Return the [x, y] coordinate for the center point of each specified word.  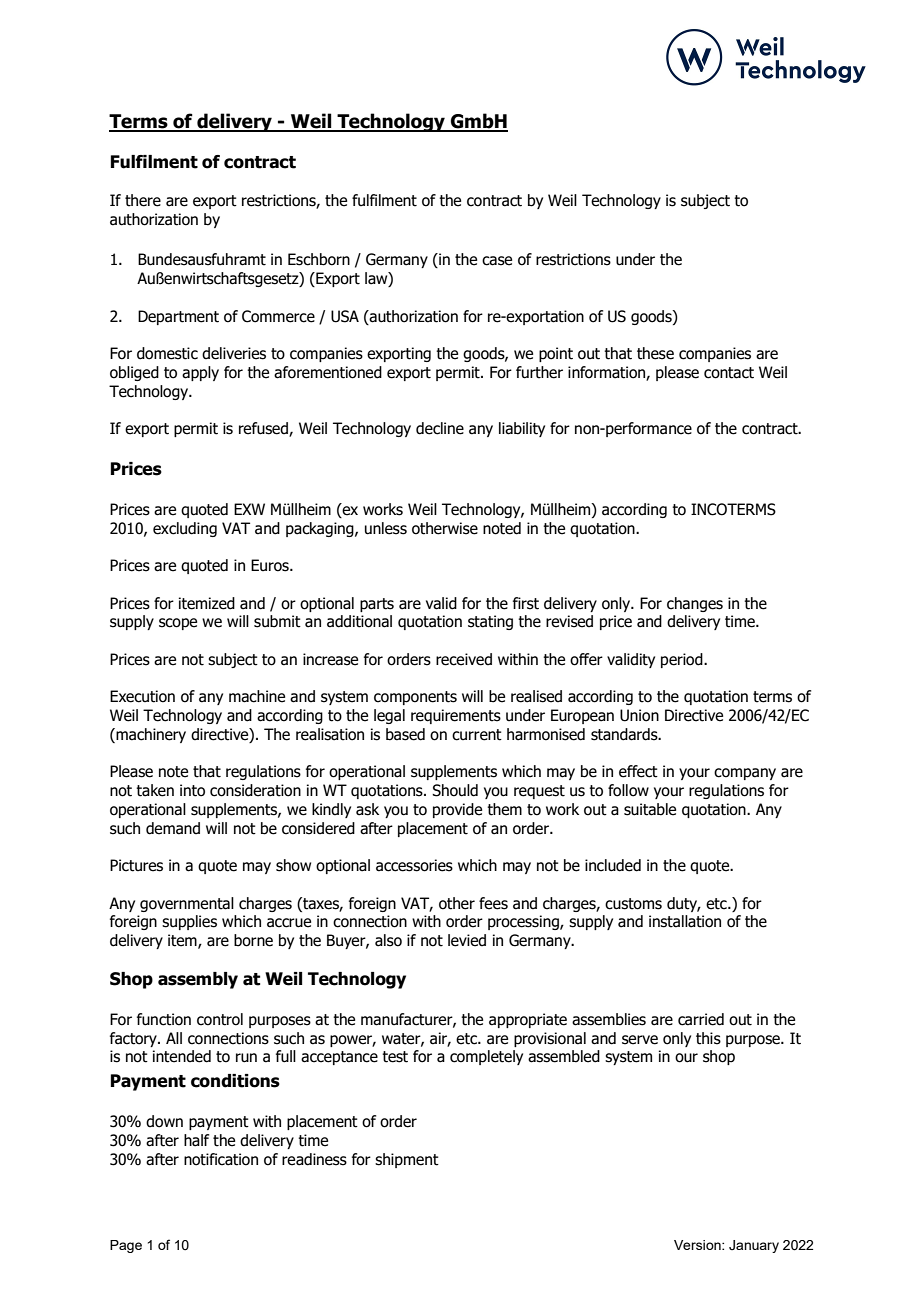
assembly [198, 980]
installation [685, 921]
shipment [407, 1160]
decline [440, 428]
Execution [142, 696]
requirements [456, 716]
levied [467, 940]
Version [698, 1245]
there [143, 200]
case [497, 261]
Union [639, 715]
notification [221, 1159]
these [655, 353]
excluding [185, 529]
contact [729, 373]
